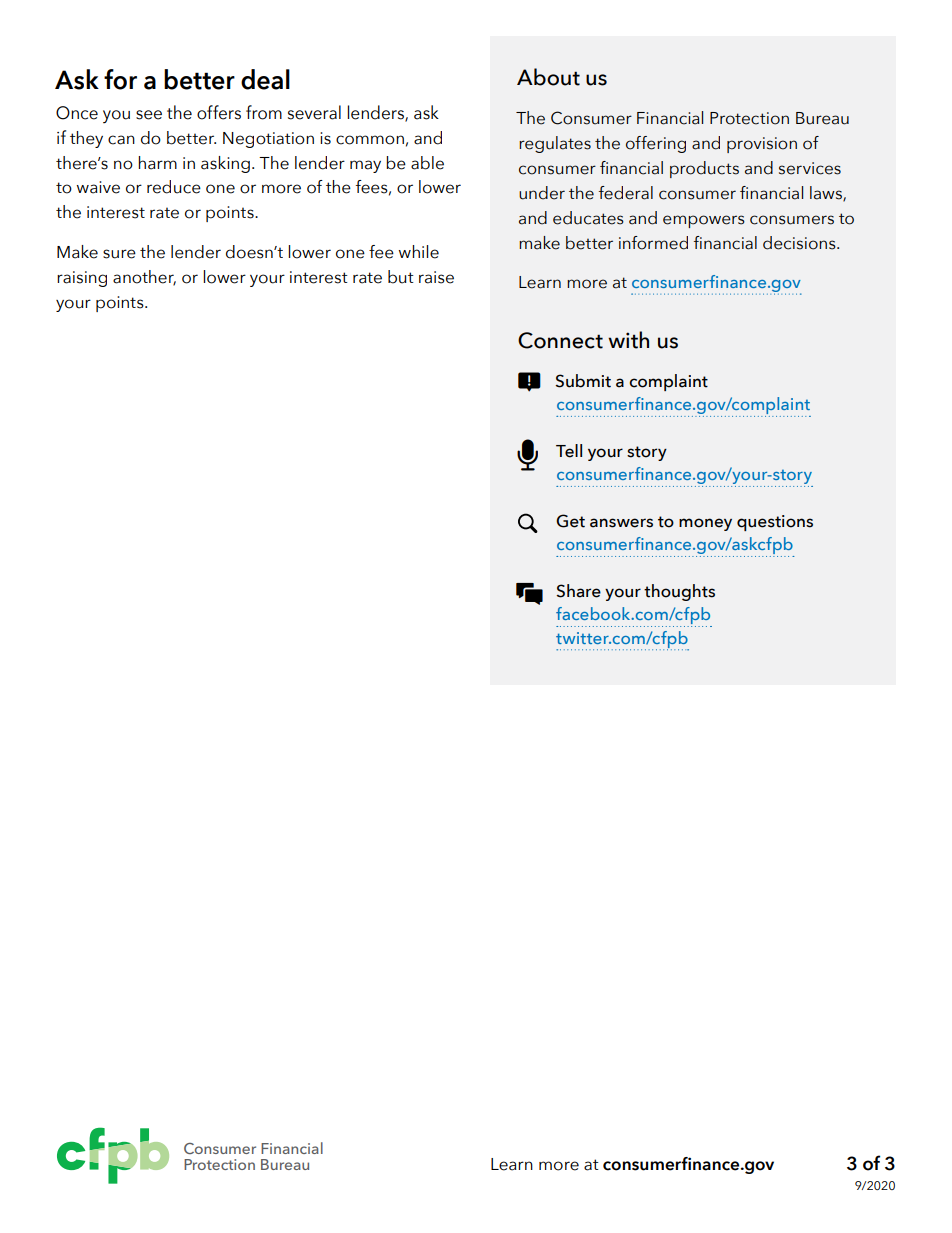 The image size is (952, 1233). What do you see at coordinates (174, 187) in the document?
I see `reduce` at bounding box center [174, 187].
